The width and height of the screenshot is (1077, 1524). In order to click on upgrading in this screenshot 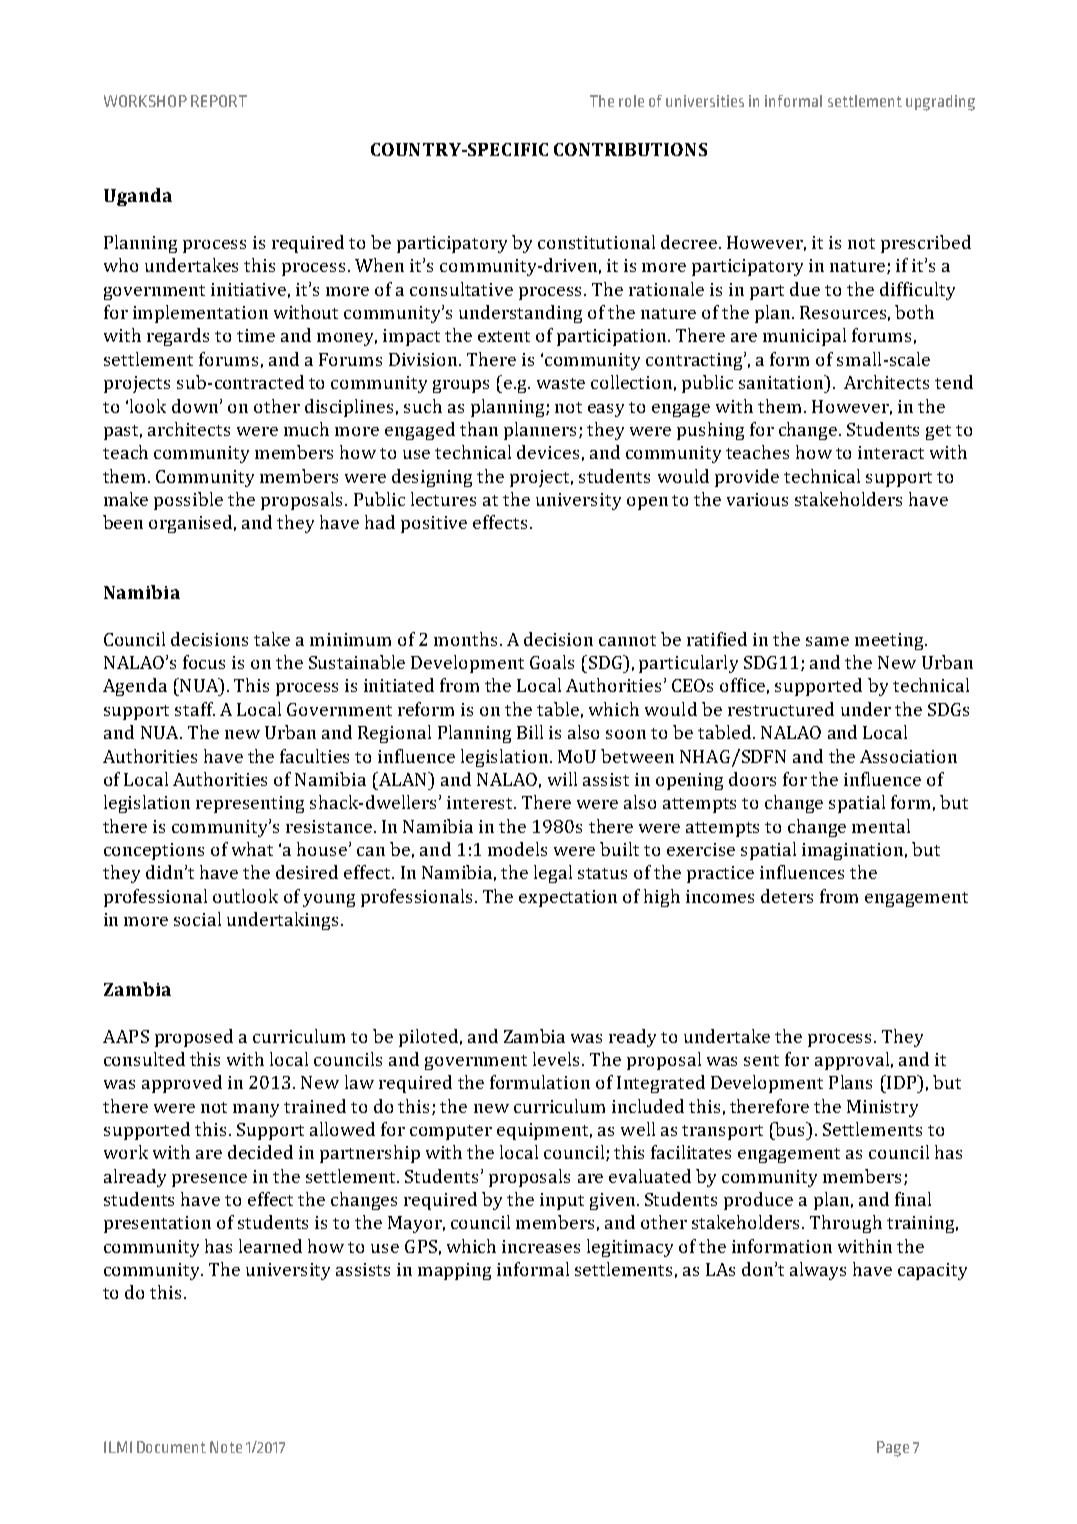, I will do `click(940, 103)`.
